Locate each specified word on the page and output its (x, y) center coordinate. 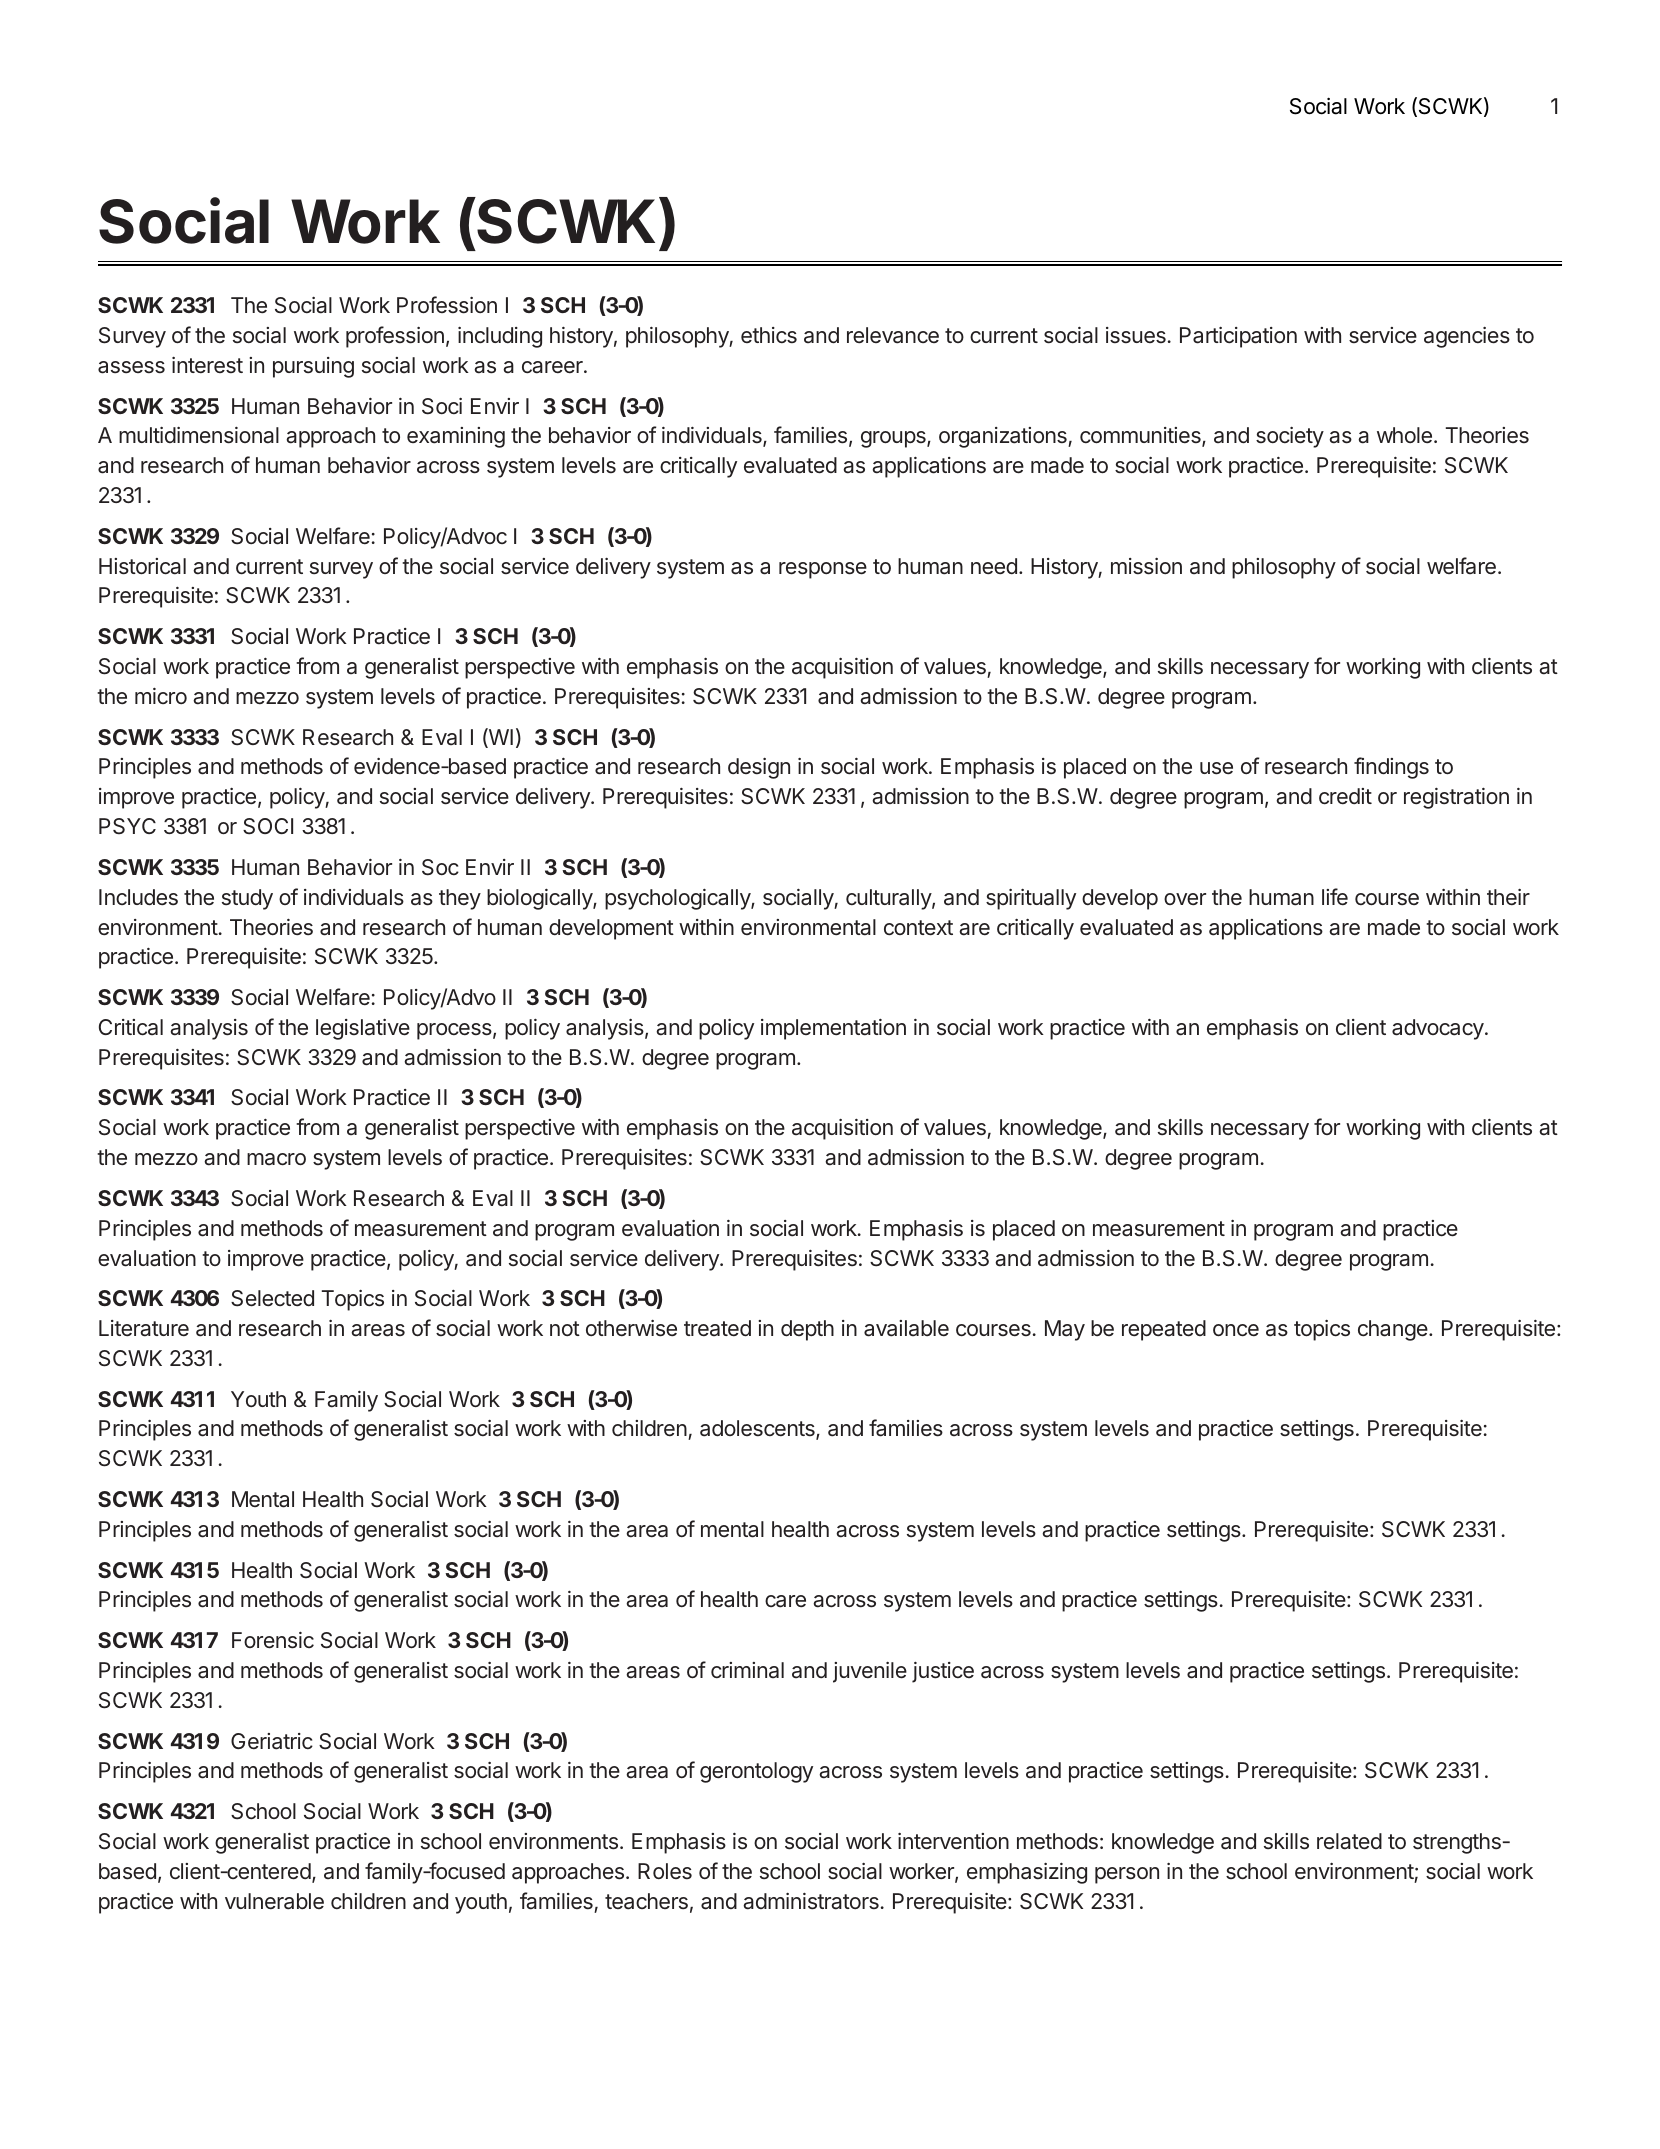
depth (807, 1330)
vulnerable (274, 1901)
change (1394, 1330)
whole (1404, 435)
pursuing (313, 367)
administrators (811, 1901)
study (247, 899)
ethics (769, 335)
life (1335, 896)
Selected (272, 1298)
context (918, 928)
